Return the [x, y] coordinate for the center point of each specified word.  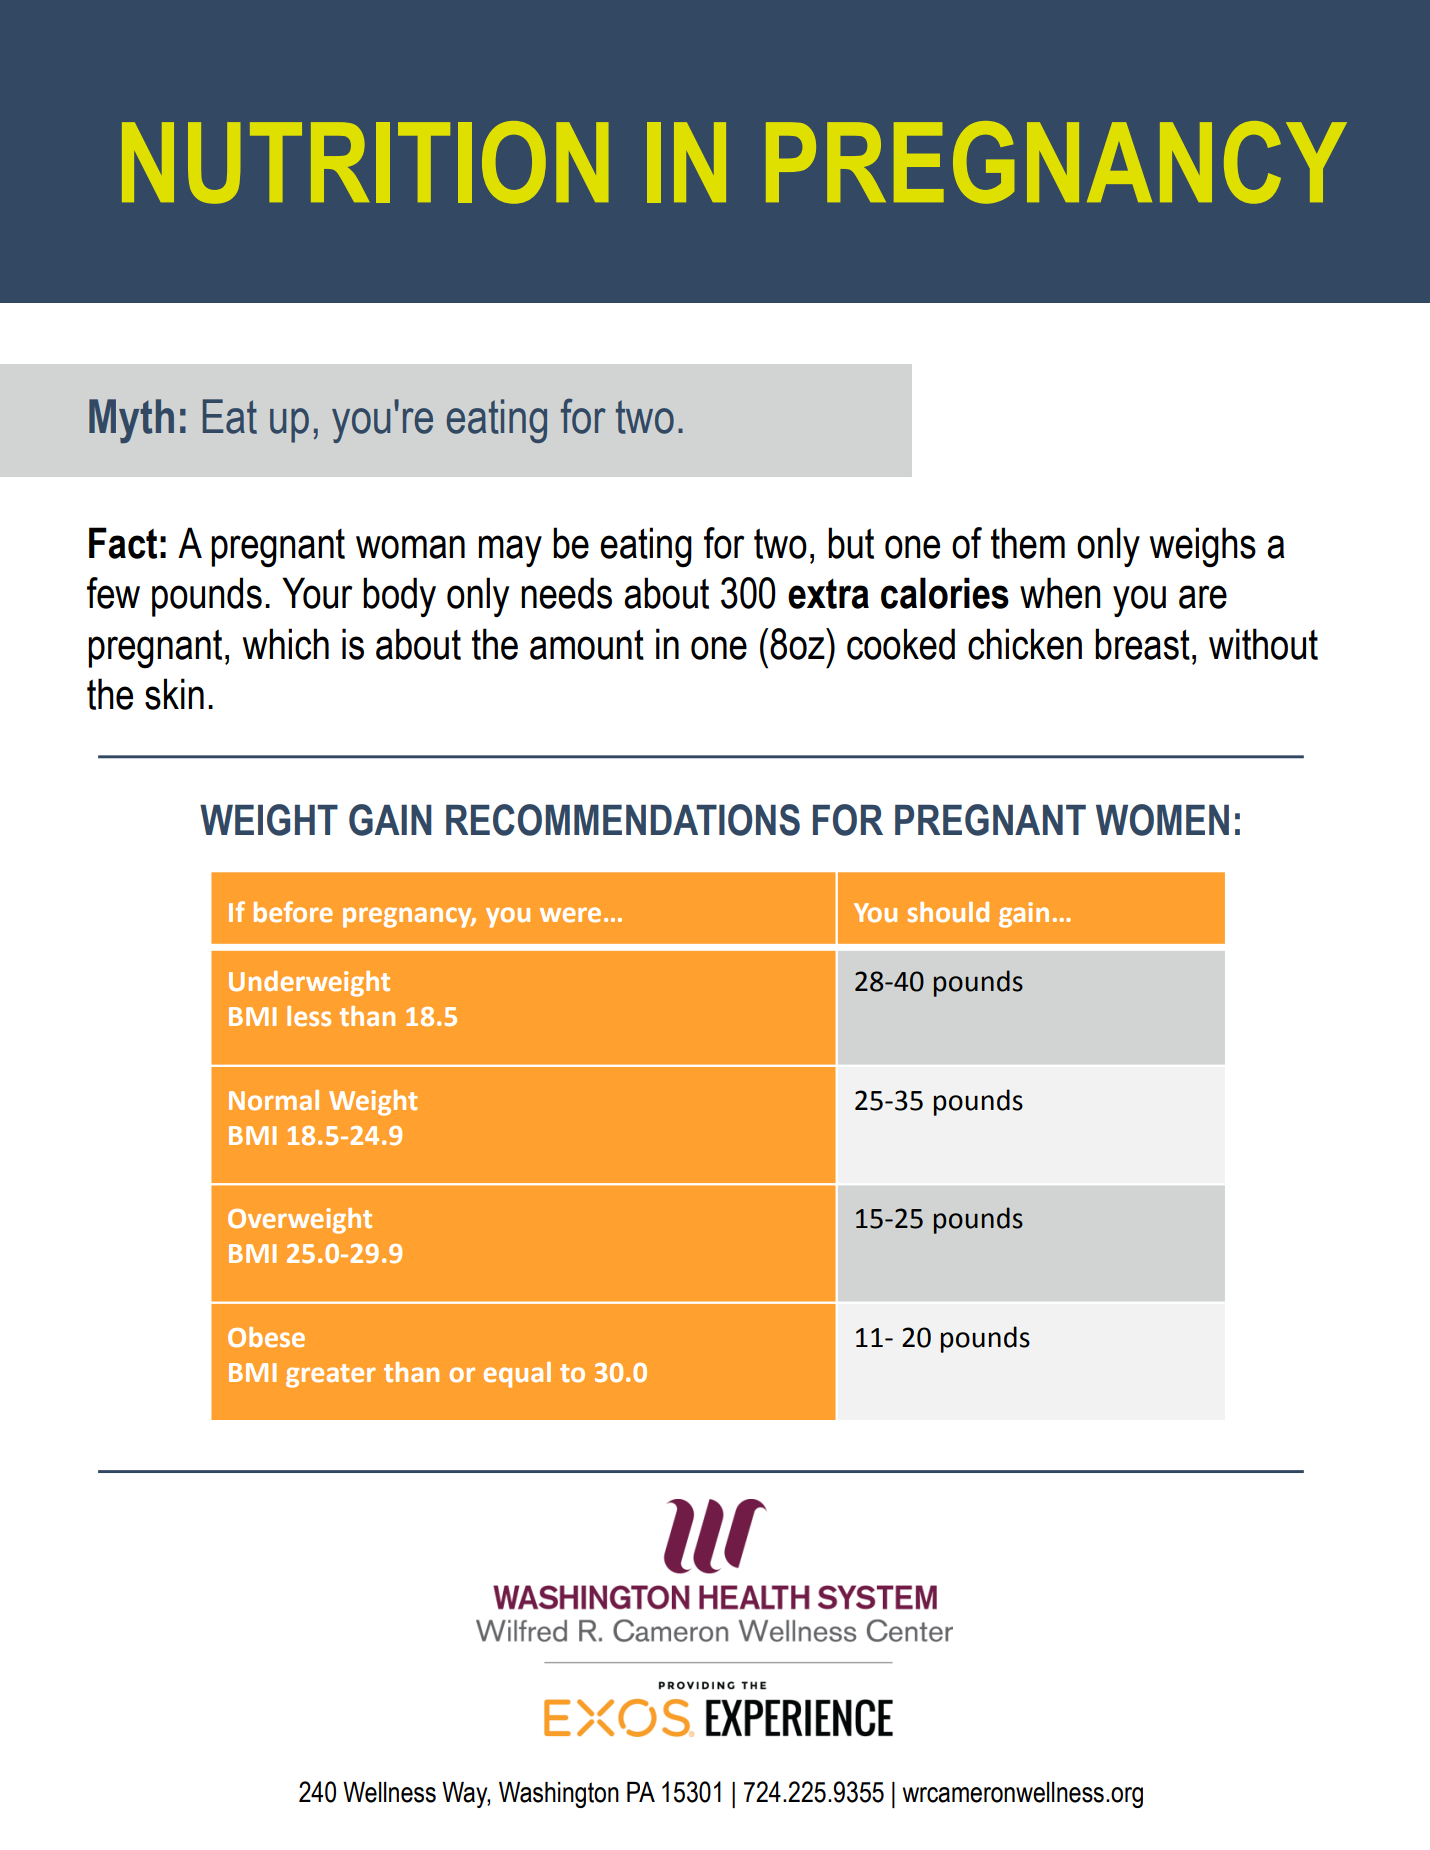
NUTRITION [365, 162]
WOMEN [1162, 820]
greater [330, 1376]
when [1060, 593]
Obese [266, 1337]
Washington [559, 1795]
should [948, 912]
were [570, 915]
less [309, 1016]
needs [566, 593]
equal [517, 1375]
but [851, 543]
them [1028, 543]
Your [317, 593]
